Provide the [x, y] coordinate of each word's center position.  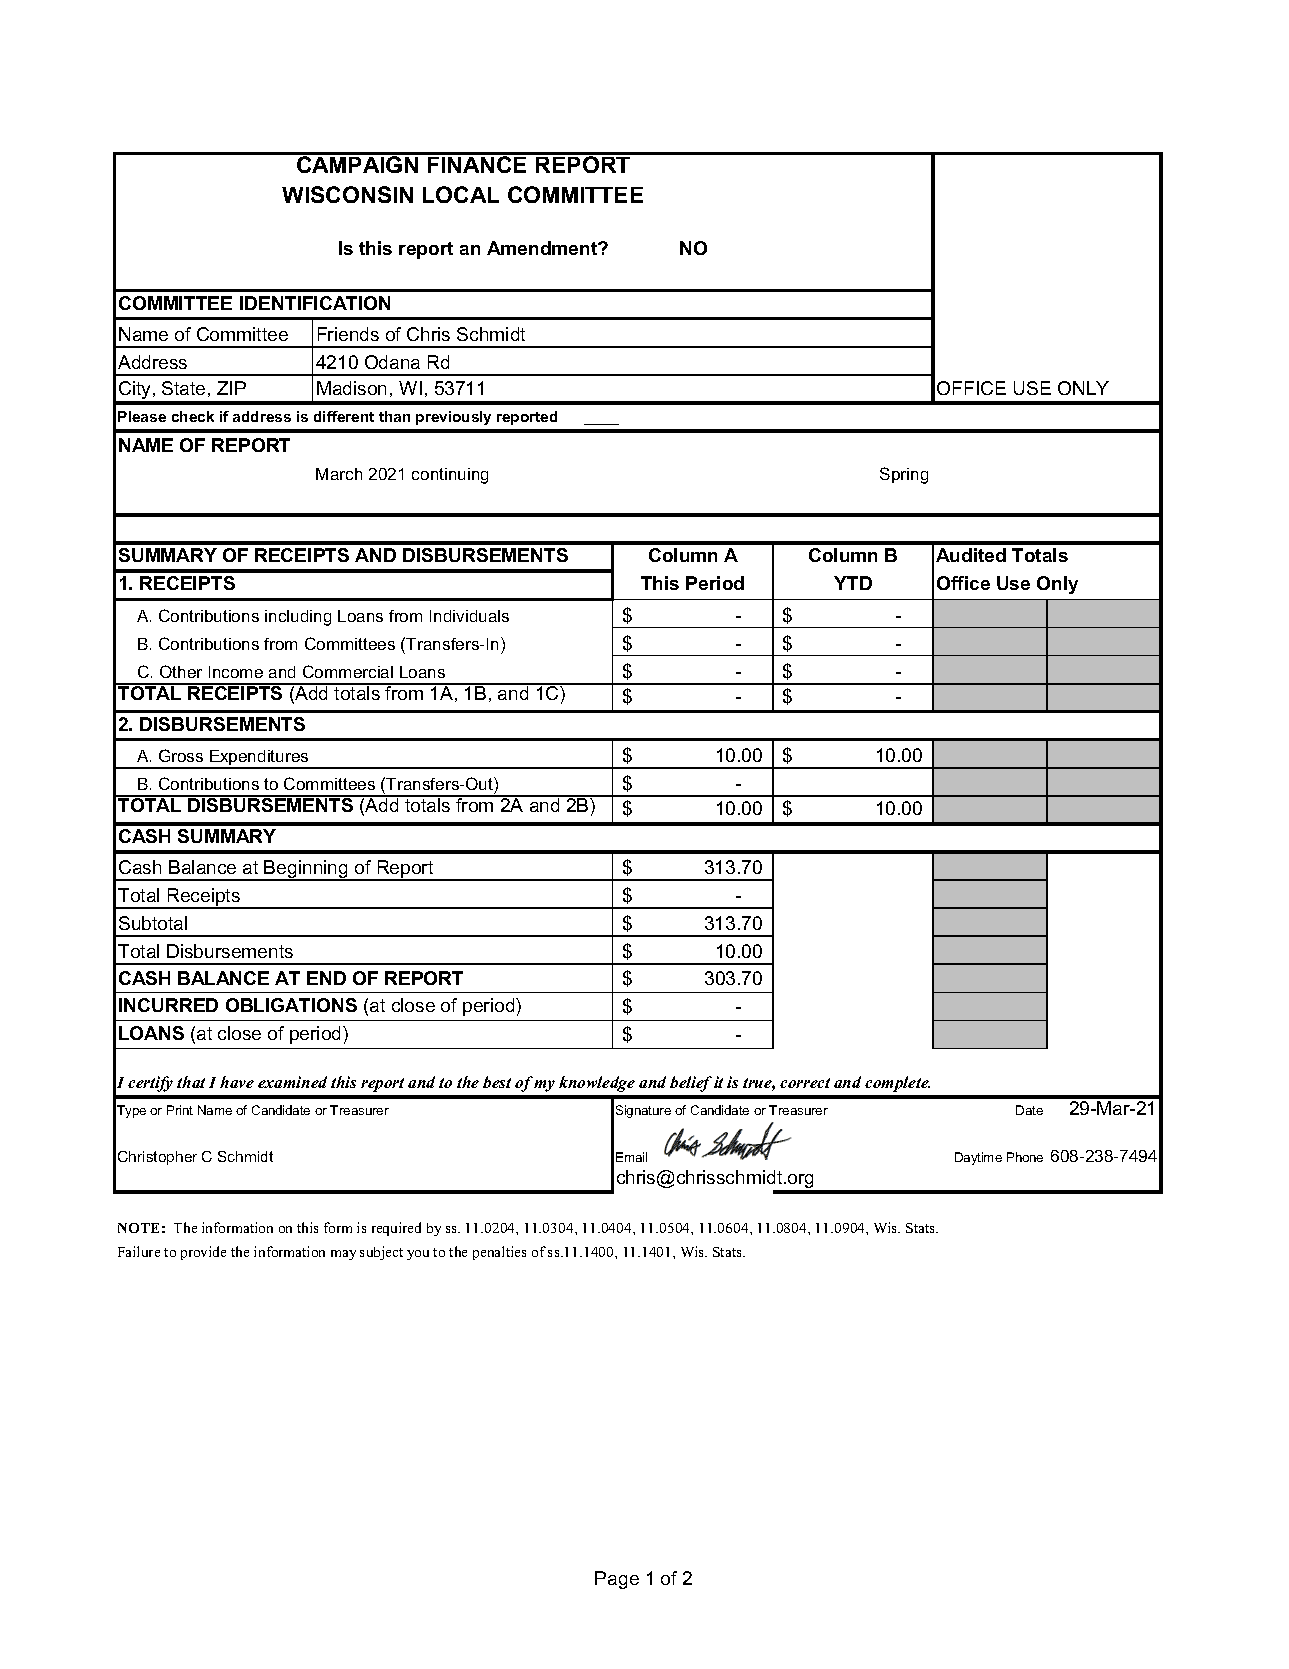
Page [617, 1580]
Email [631, 1157]
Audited [971, 555]
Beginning [306, 870]
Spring [904, 475]
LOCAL [461, 194]
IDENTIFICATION [315, 303]
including [298, 618]
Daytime [978, 1158]
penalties [499, 1253]
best [497, 1082]
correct [805, 1083]
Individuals [469, 616]
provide [203, 1253]
